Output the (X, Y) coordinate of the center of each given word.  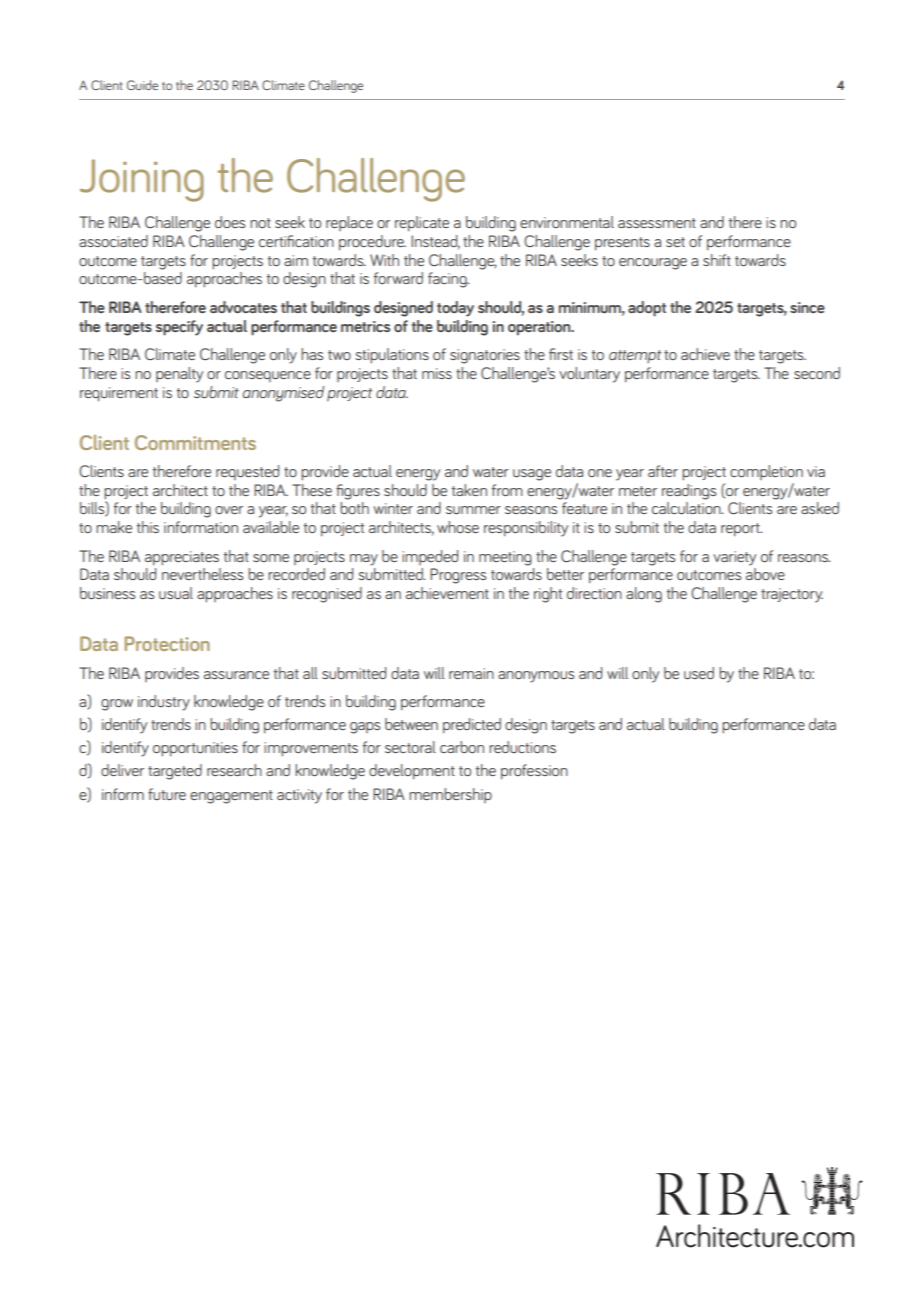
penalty (179, 375)
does (230, 222)
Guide (142, 85)
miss (437, 373)
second (817, 373)
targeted (175, 772)
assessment (657, 223)
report (741, 530)
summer (473, 510)
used (699, 673)
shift (717, 260)
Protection (167, 643)
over (229, 510)
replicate (422, 224)
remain (471, 673)
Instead (435, 242)
